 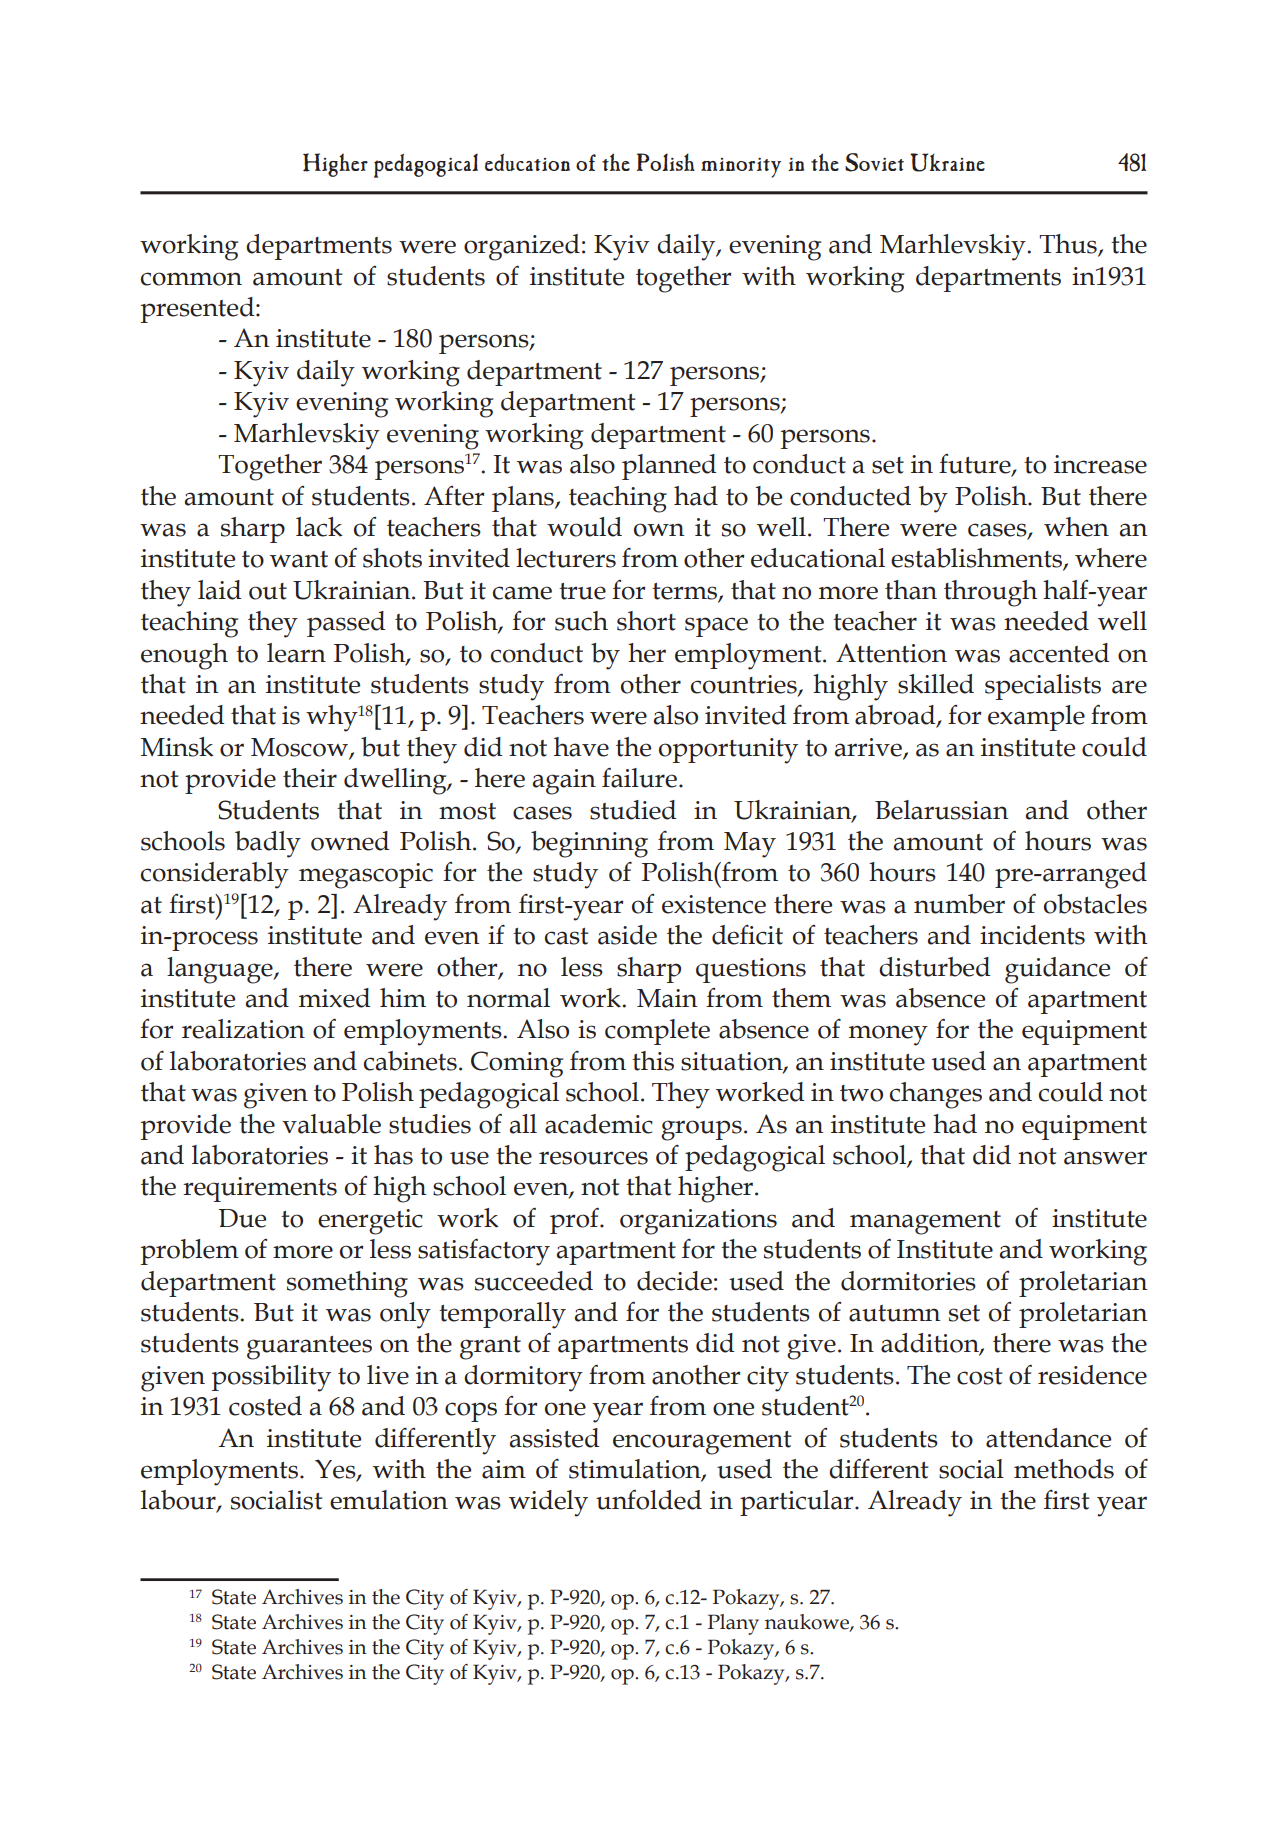 What do you see at coordinates (584, 527) in the screenshot?
I see `would` at bounding box center [584, 527].
